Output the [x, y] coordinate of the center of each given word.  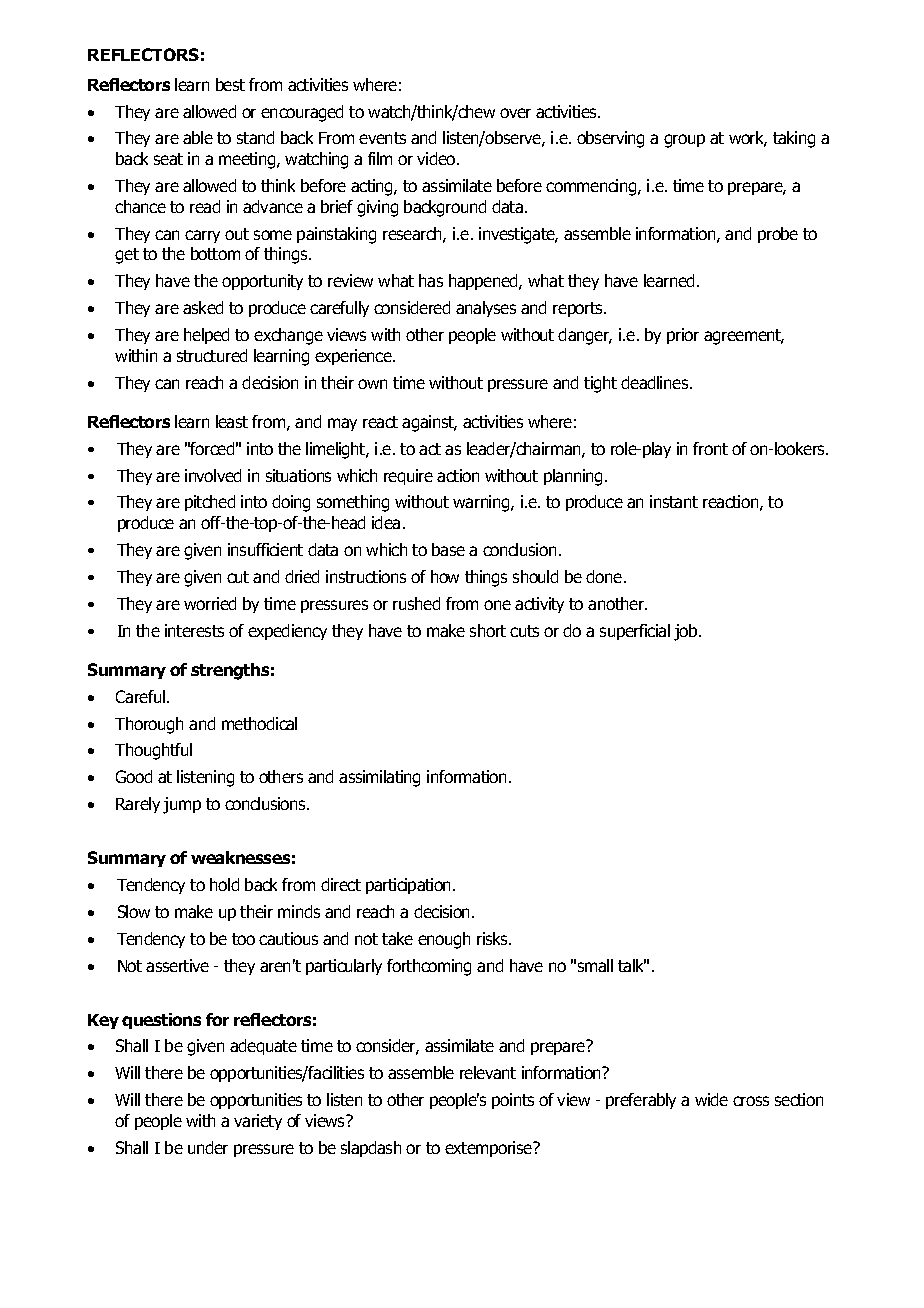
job [687, 632]
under [208, 1147]
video [437, 158]
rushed [416, 603]
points [513, 1101]
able [198, 137]
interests [194, 630]
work [748, 139]
